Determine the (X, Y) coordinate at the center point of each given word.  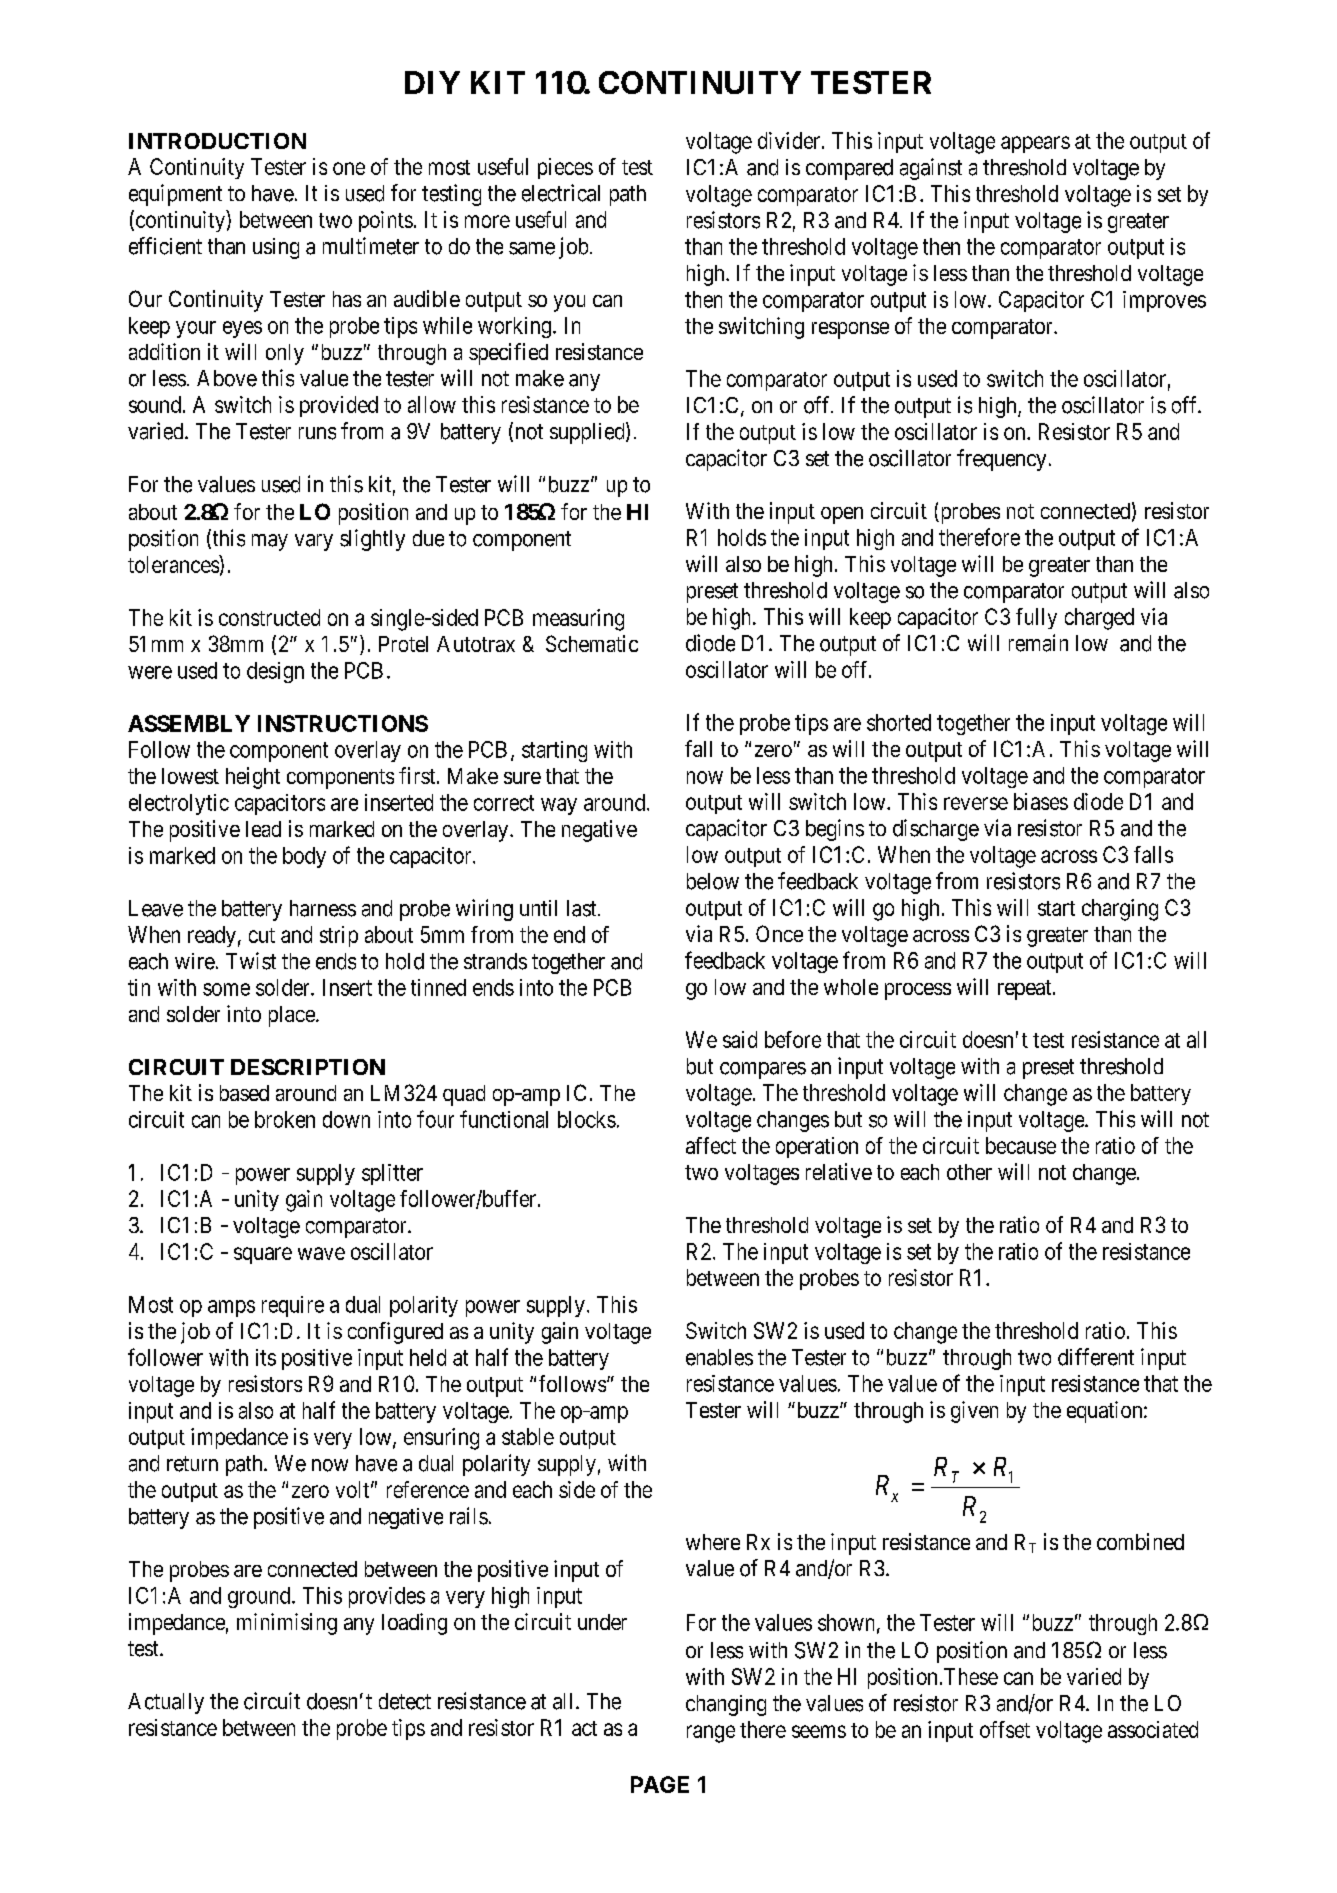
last (583, 908)
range (711, 1734)
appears (1035, 144)
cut (262, 935)
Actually (166, 1703)
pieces (565, 168)
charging (1120, 910)
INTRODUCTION (217, 141)
